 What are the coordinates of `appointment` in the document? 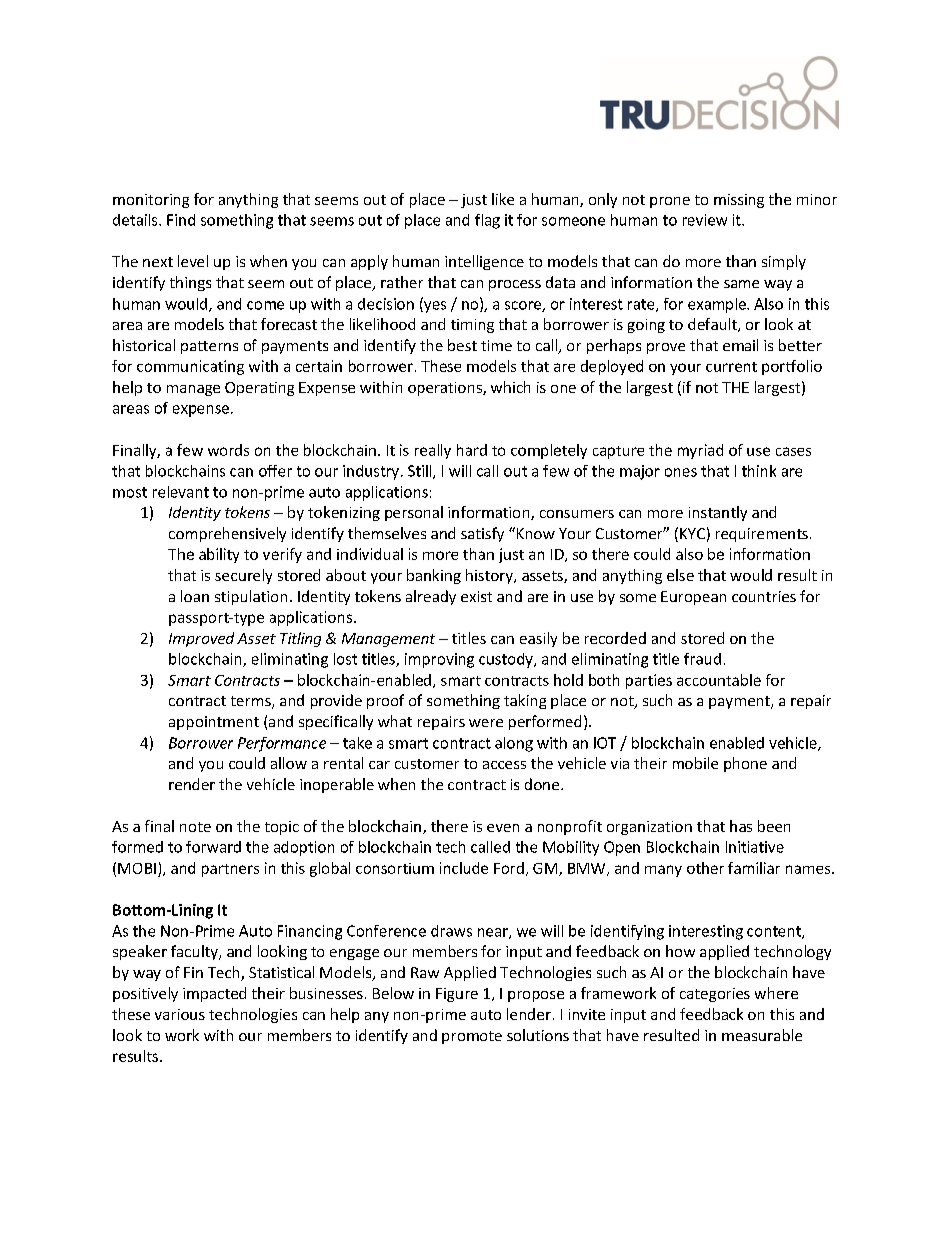 It's located at (214, 723).
